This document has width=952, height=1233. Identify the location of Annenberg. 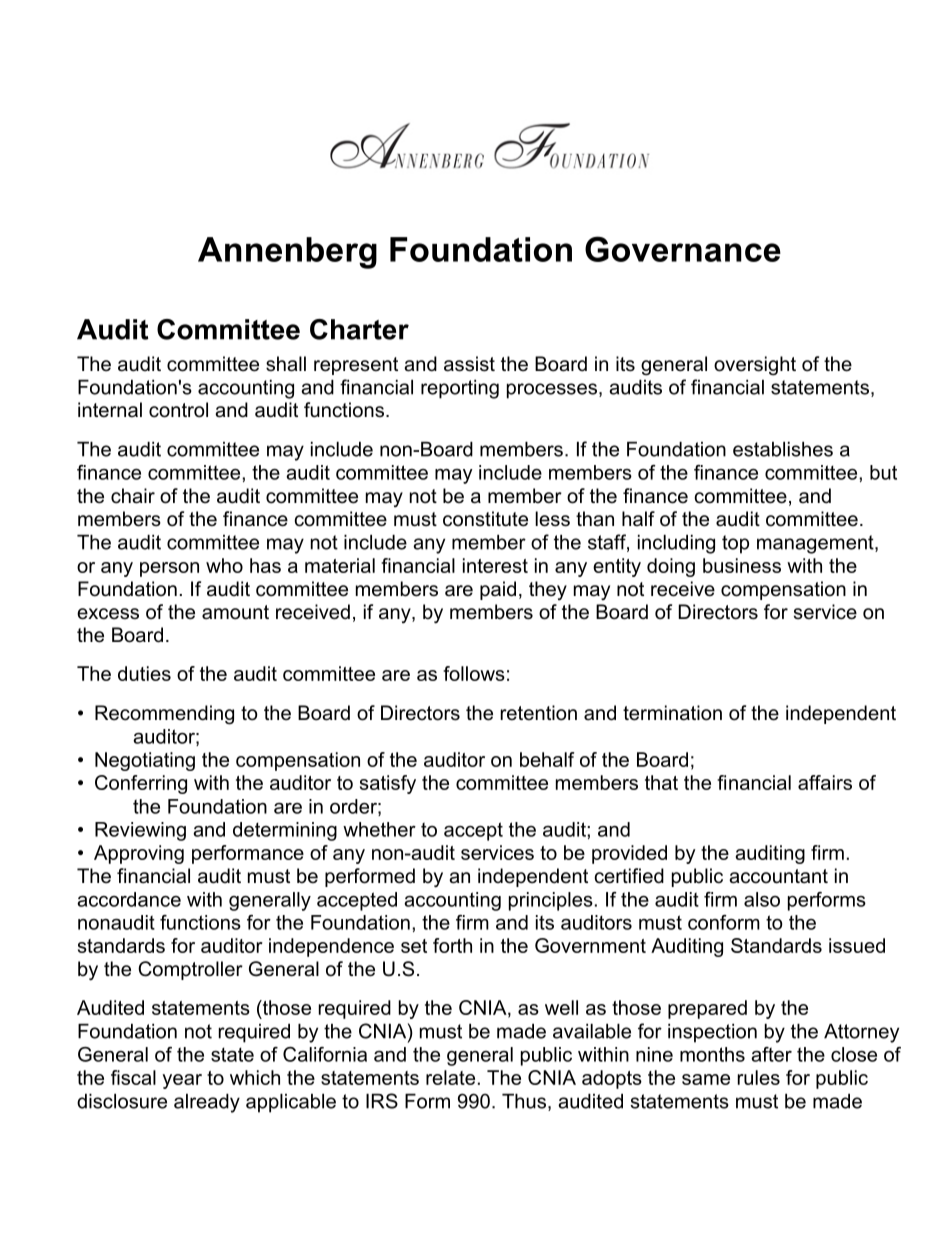
(287, 253).
